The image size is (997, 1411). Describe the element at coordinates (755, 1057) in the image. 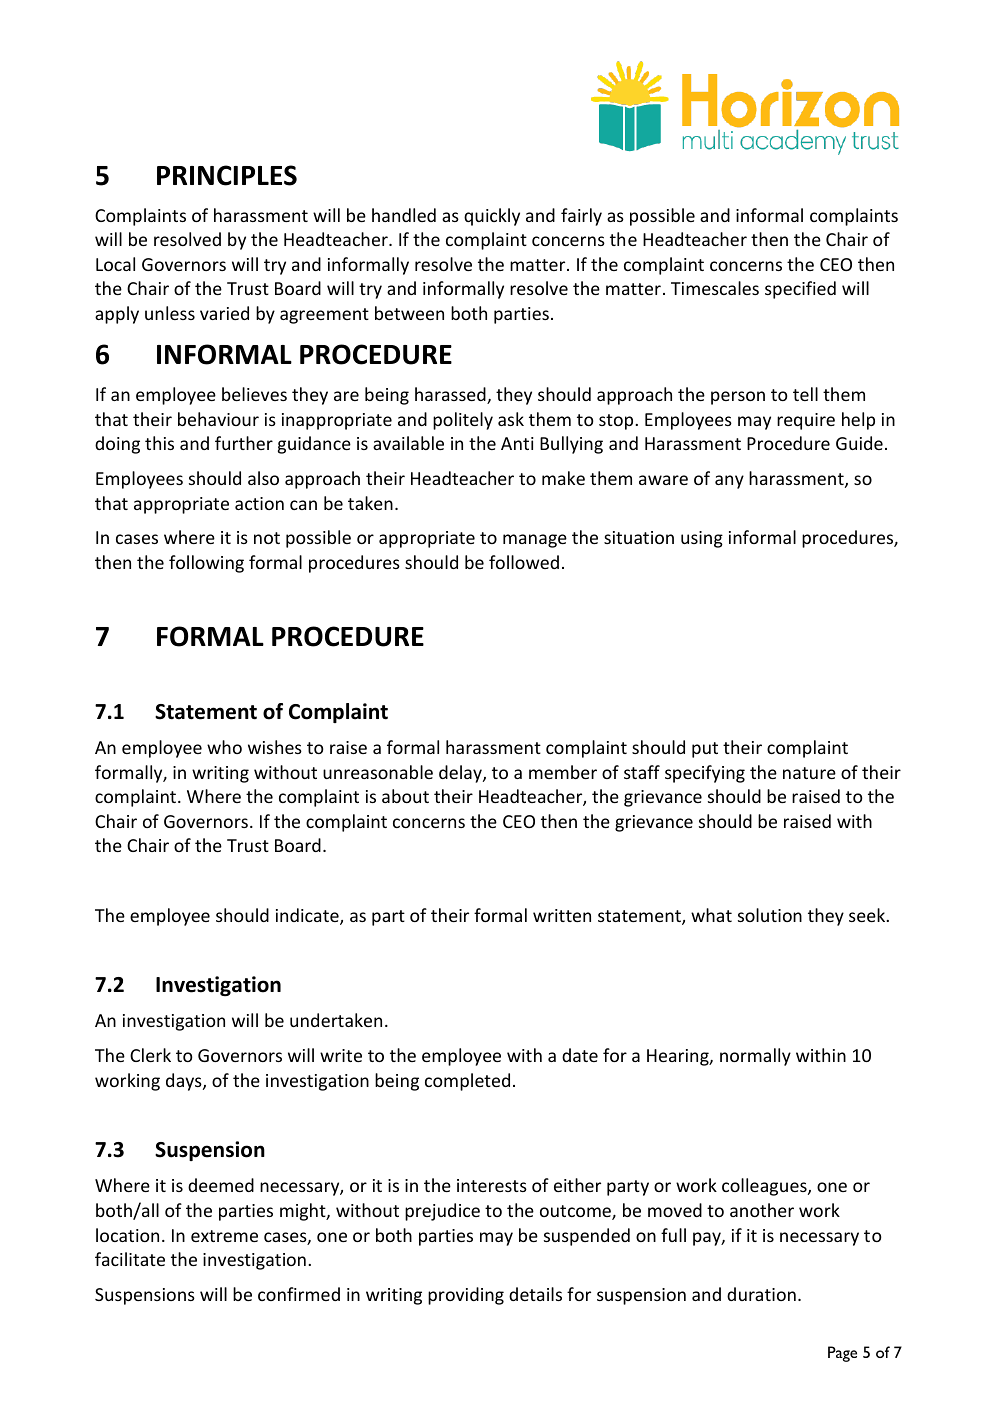

I see `normally` at that location.
